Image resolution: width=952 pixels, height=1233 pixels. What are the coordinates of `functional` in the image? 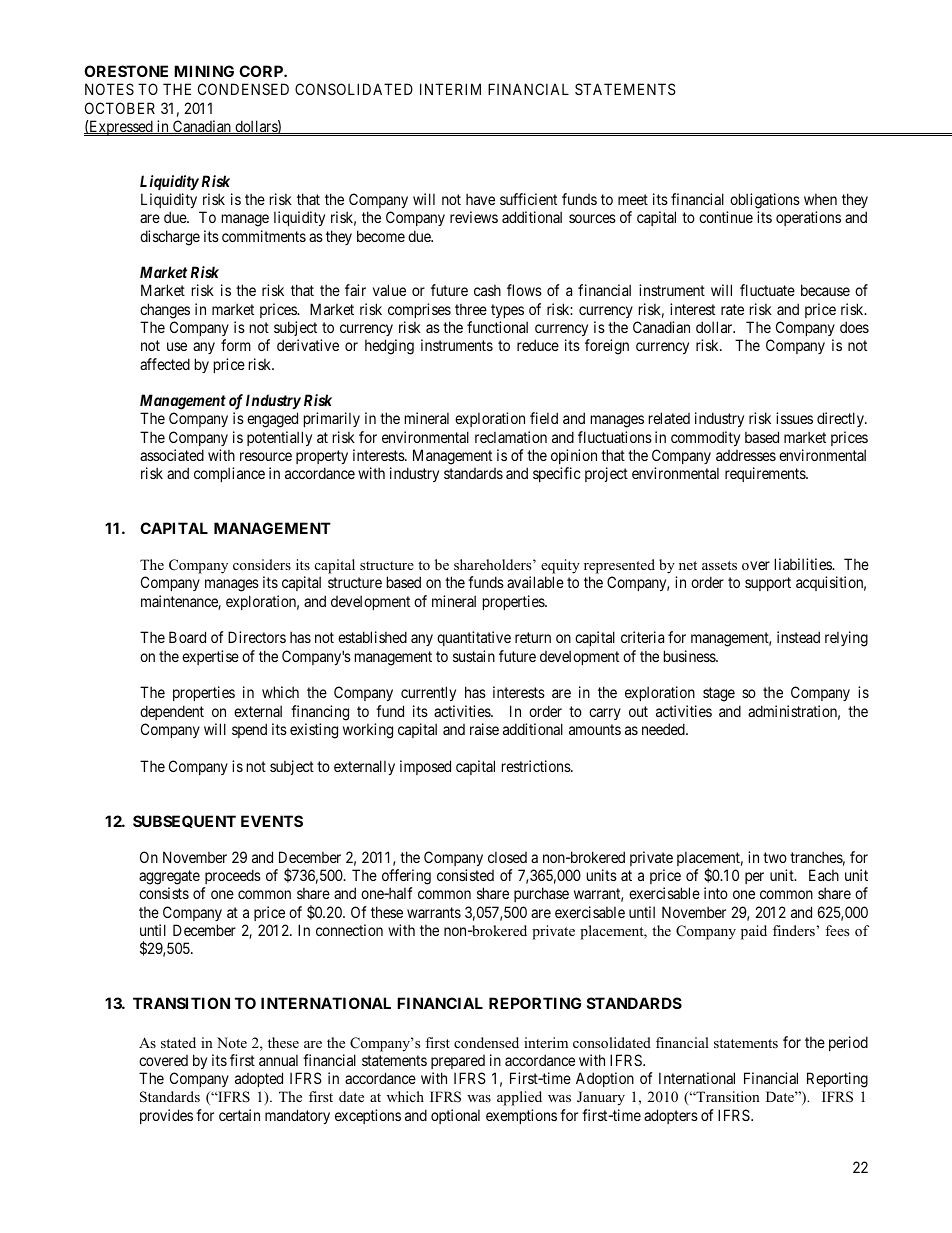 It's located at (497, 327).
